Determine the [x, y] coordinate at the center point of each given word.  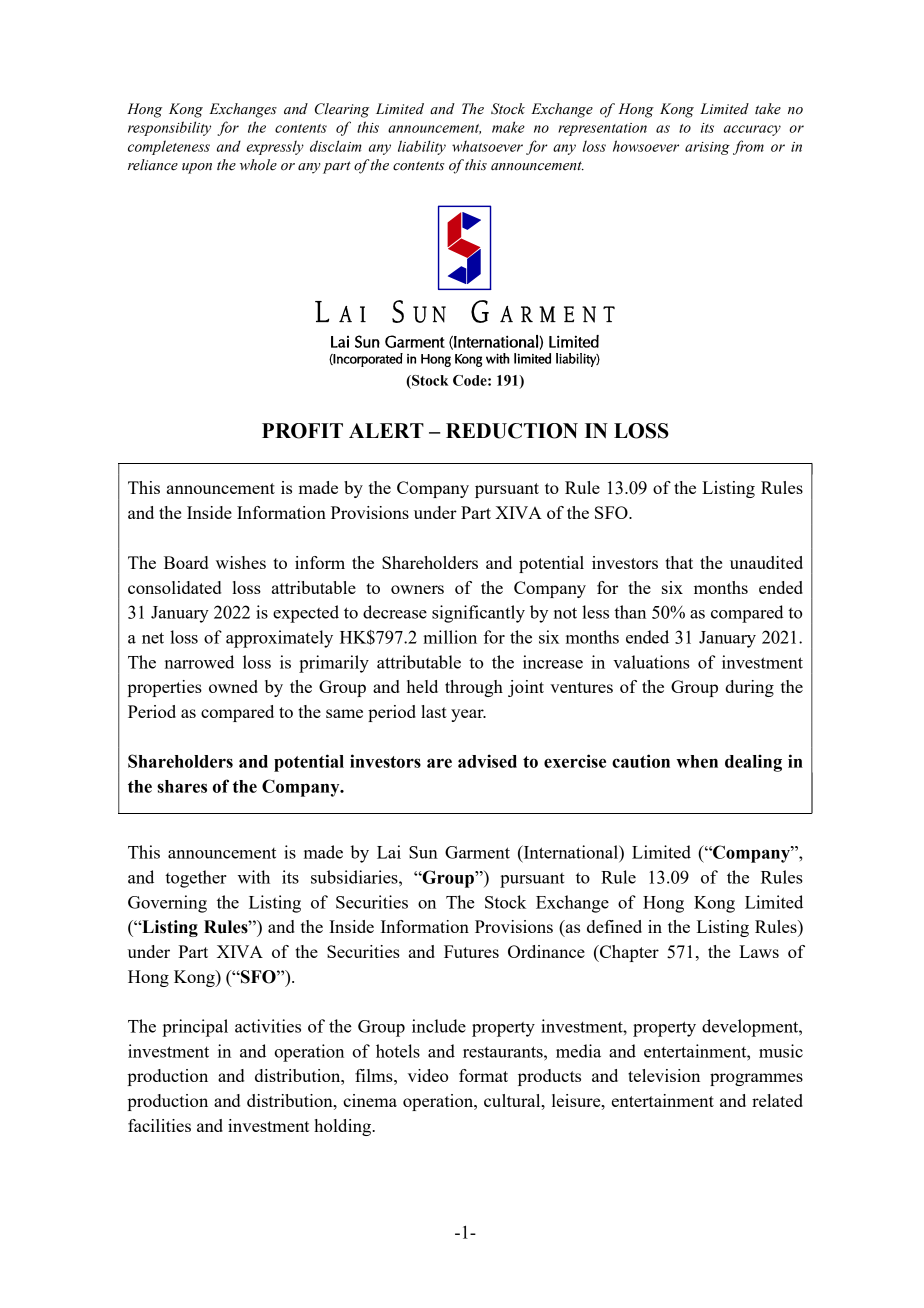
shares [182, 786]
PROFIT [302, 431]
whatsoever [487, 146]
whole [258, 165]
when [697, 761]
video [428, 1075]
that [679, 562]
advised [487, 761]
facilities [159, 1125]
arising [707, 148]
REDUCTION [512, 431]
